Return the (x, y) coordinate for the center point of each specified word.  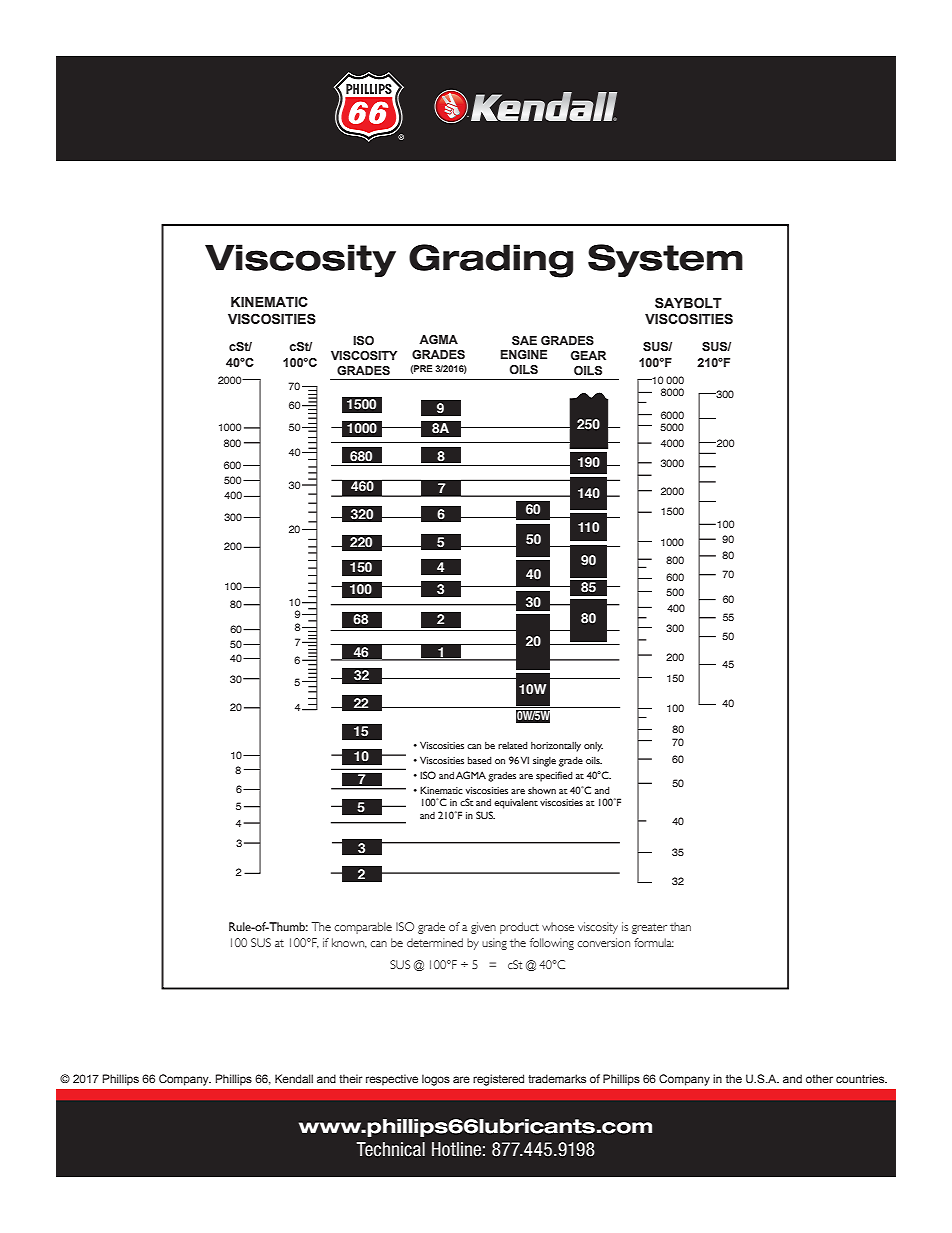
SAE (524, 340)
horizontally (556, 746)
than (680, 926)
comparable (363, 928)
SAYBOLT (688, 303)
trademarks (557, 1078)
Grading (491, 261)
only (593, 747)
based (480, 760)
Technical (390, 1149)
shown (542, 790)
